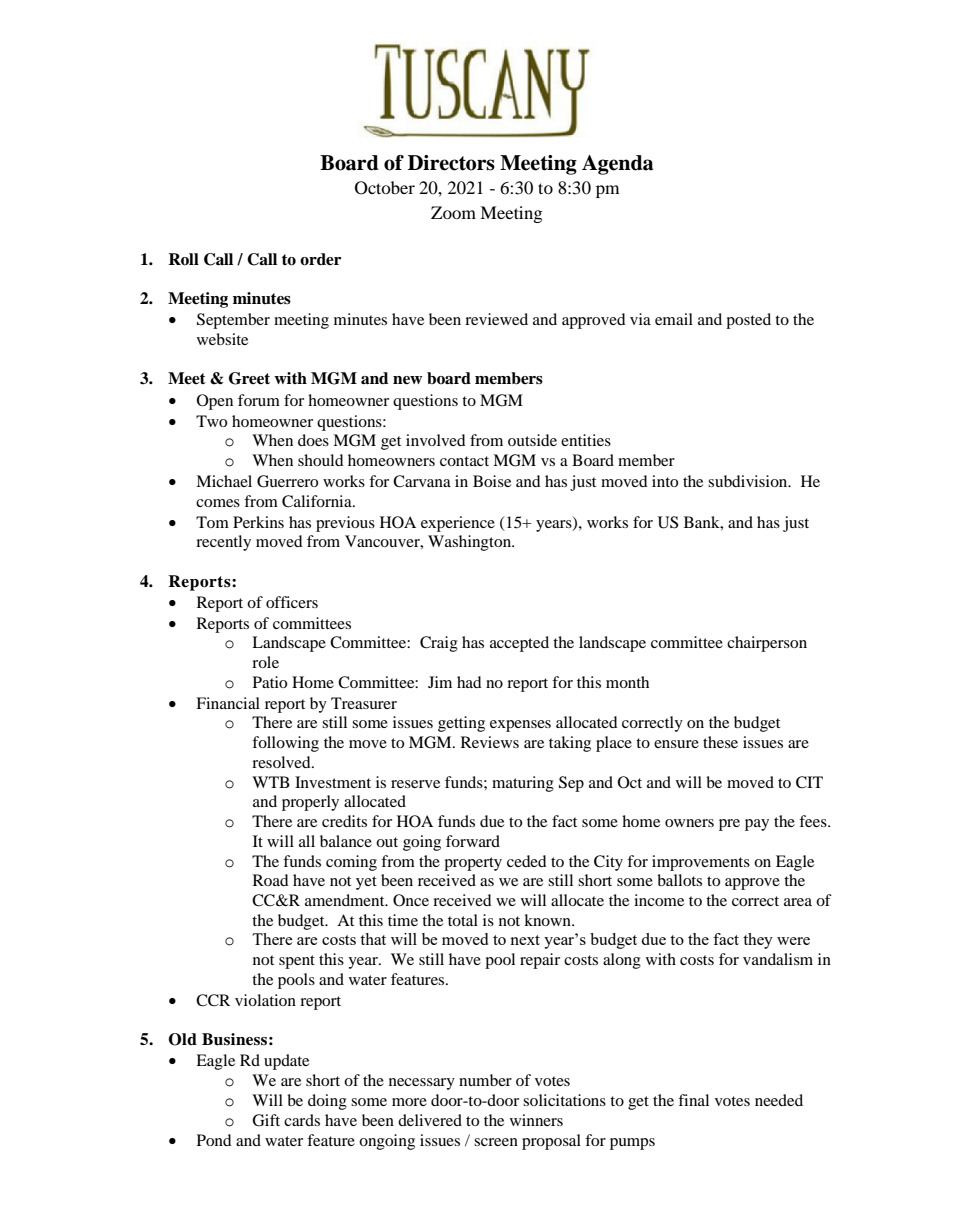  What do you see at coordinates (496, 1142) in the screenshot?
I see `screen` at bounding box center [496, 1142].
